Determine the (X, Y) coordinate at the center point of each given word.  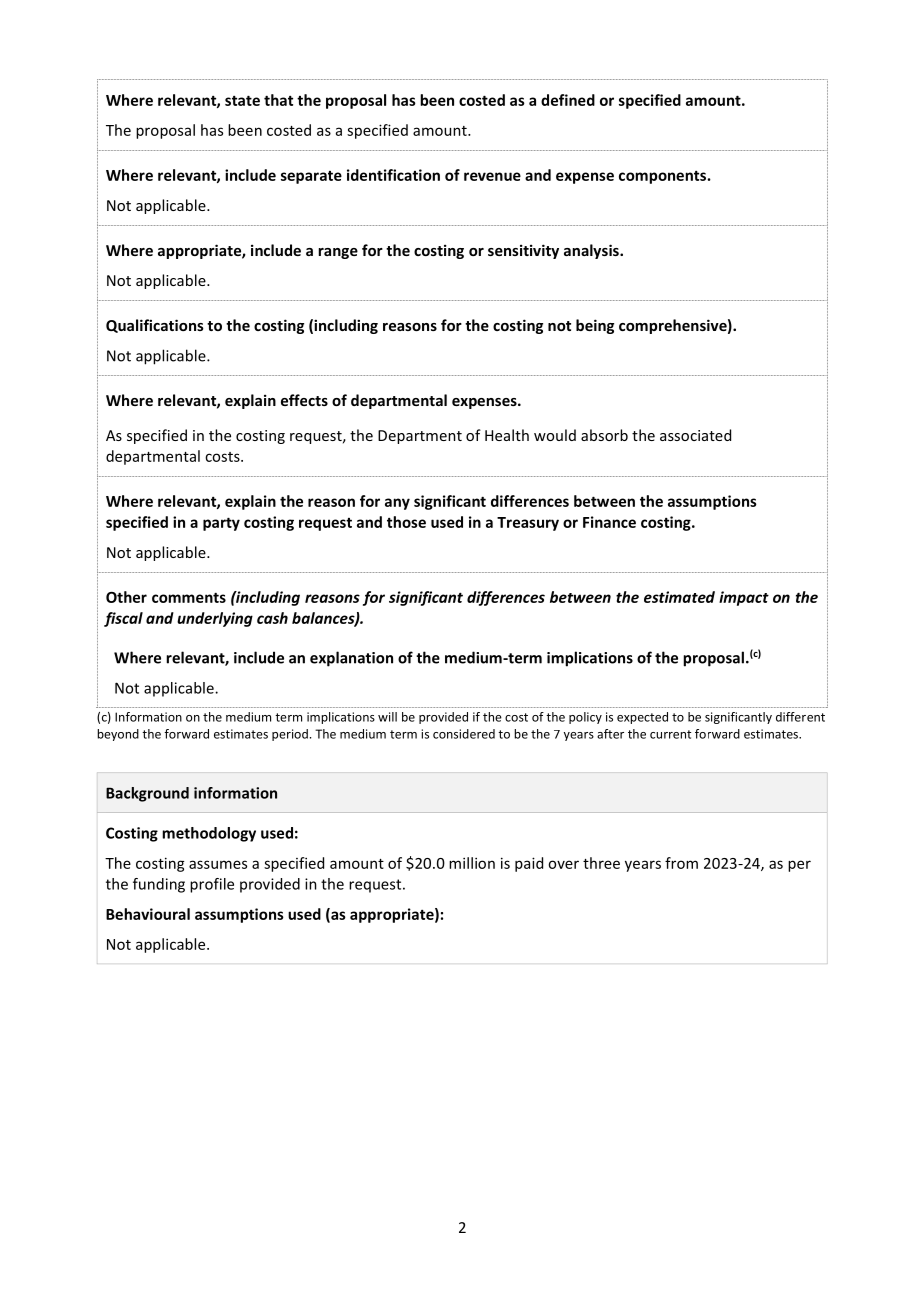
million (472, 863)
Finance (609, 522)
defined (568, 100)
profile (212, 885)
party (221, 524)
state (242, 100)
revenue (492, 176)
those (406, 522)
